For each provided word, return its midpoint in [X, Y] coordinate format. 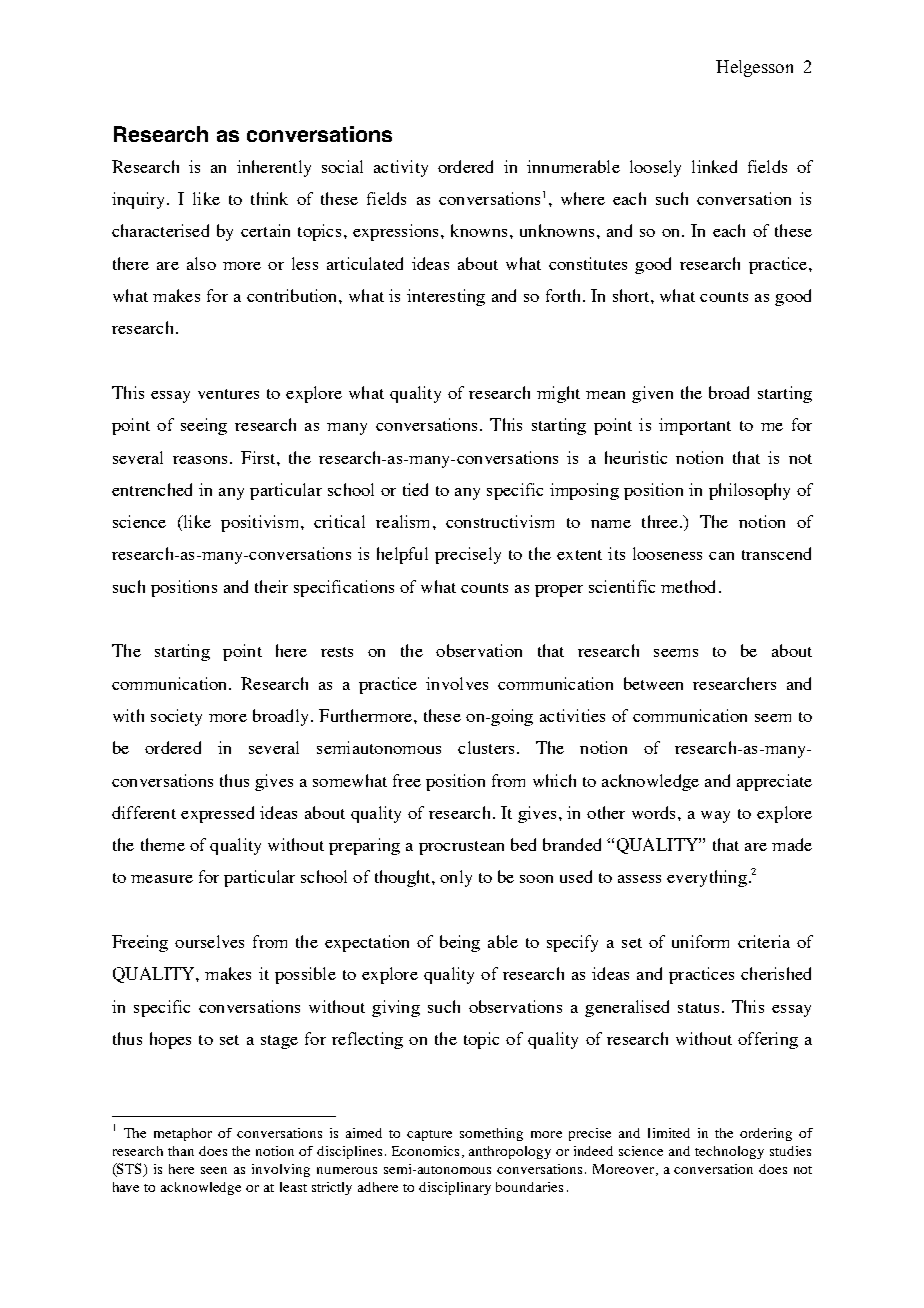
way [715, 817]
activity [401, 168]
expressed [217, 814]
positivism [259, 523]
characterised [160, 230]
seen [214, 1170]
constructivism [500, 521]
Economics [425, 1151]
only [456, 878]
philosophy [749, 491]
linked [714, 166]
